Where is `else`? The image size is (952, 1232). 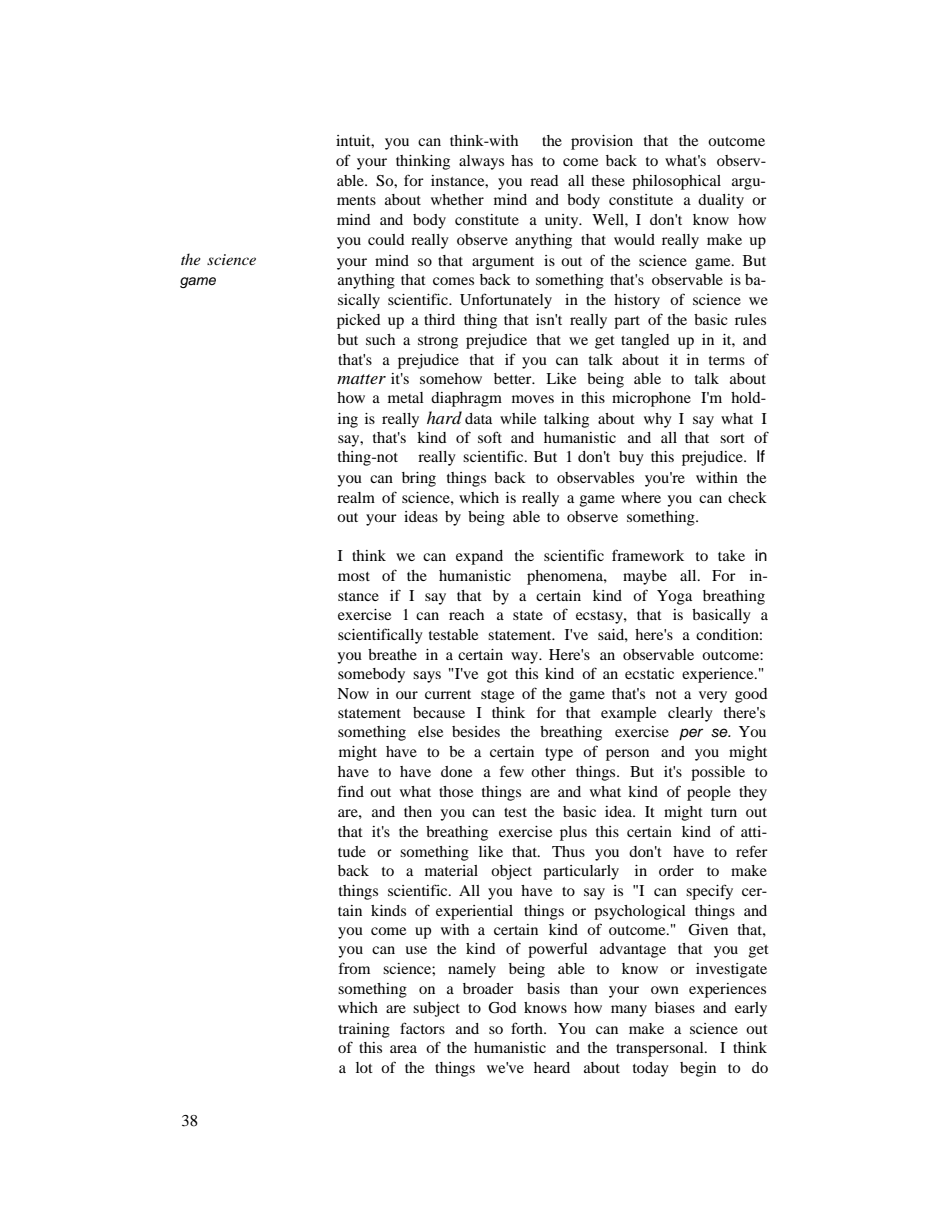 else is located at coordinates (430, 731).
